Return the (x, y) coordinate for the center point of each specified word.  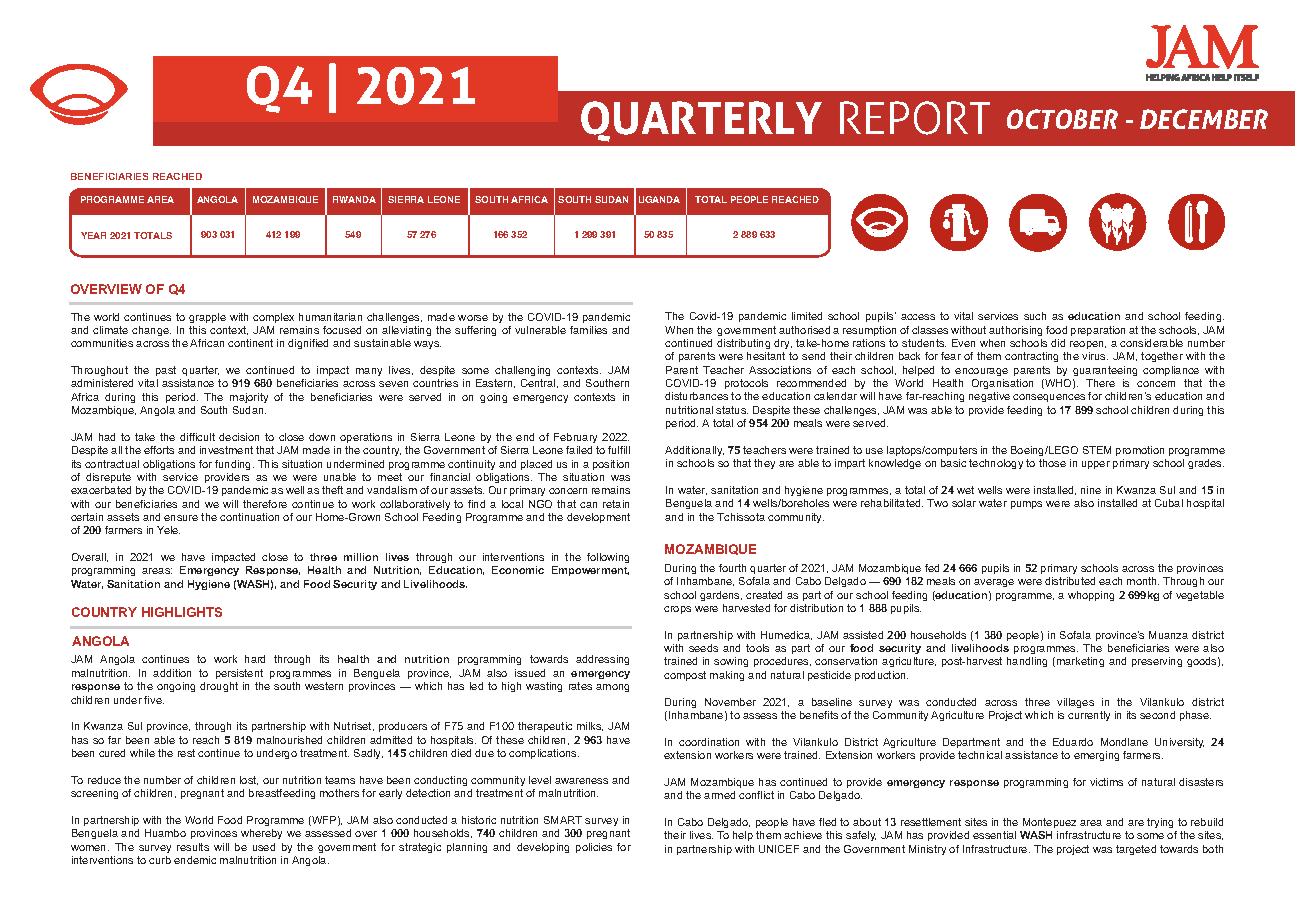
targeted (1136, 850)
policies (594, 848)
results (193, 847)
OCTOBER (1062, 119)
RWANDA (354, 199)
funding (234, 465)
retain (616, 504)
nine (1091, 490)
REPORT (915, 118)
